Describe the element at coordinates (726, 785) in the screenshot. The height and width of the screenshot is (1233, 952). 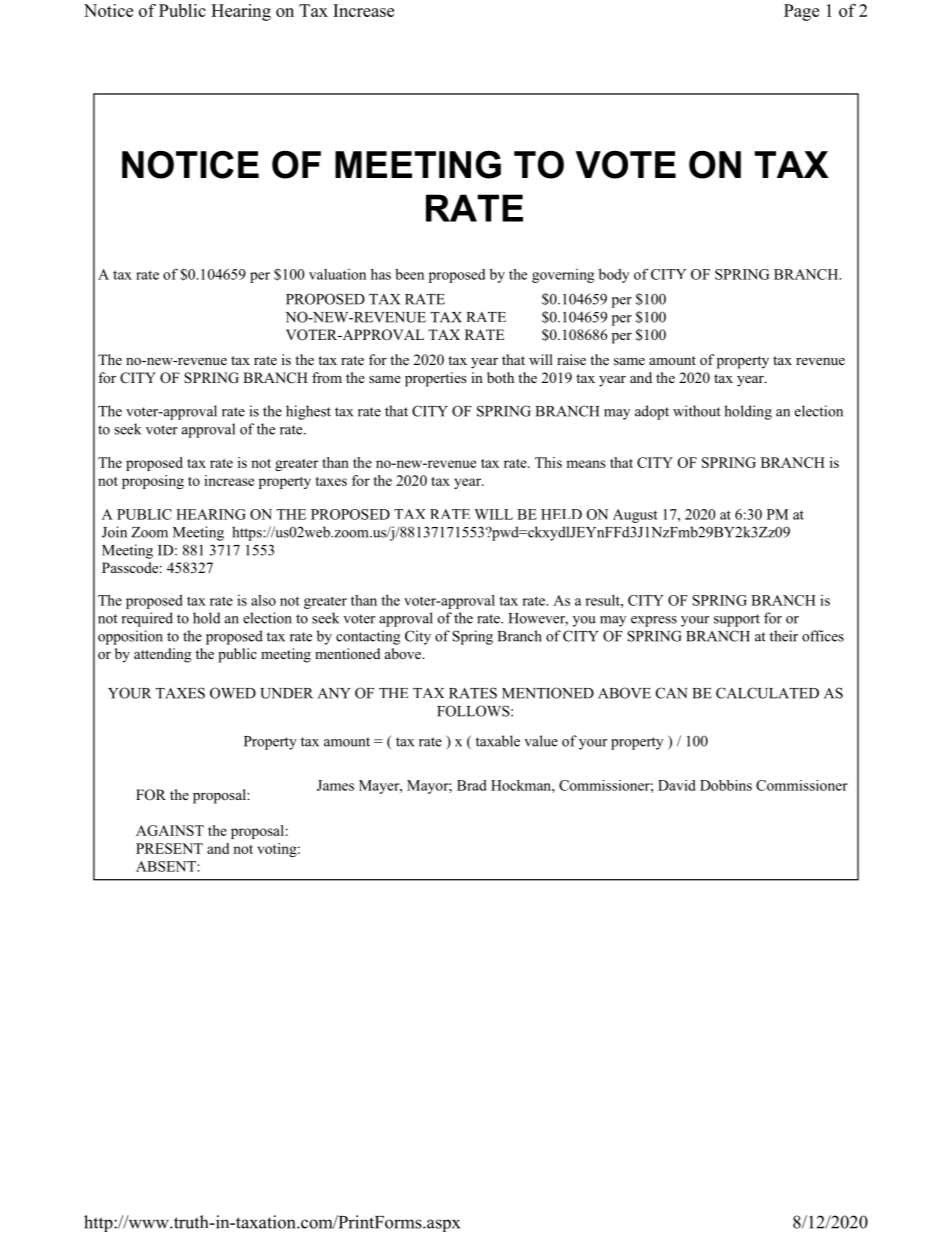
I see `Dobbins` at that location.
